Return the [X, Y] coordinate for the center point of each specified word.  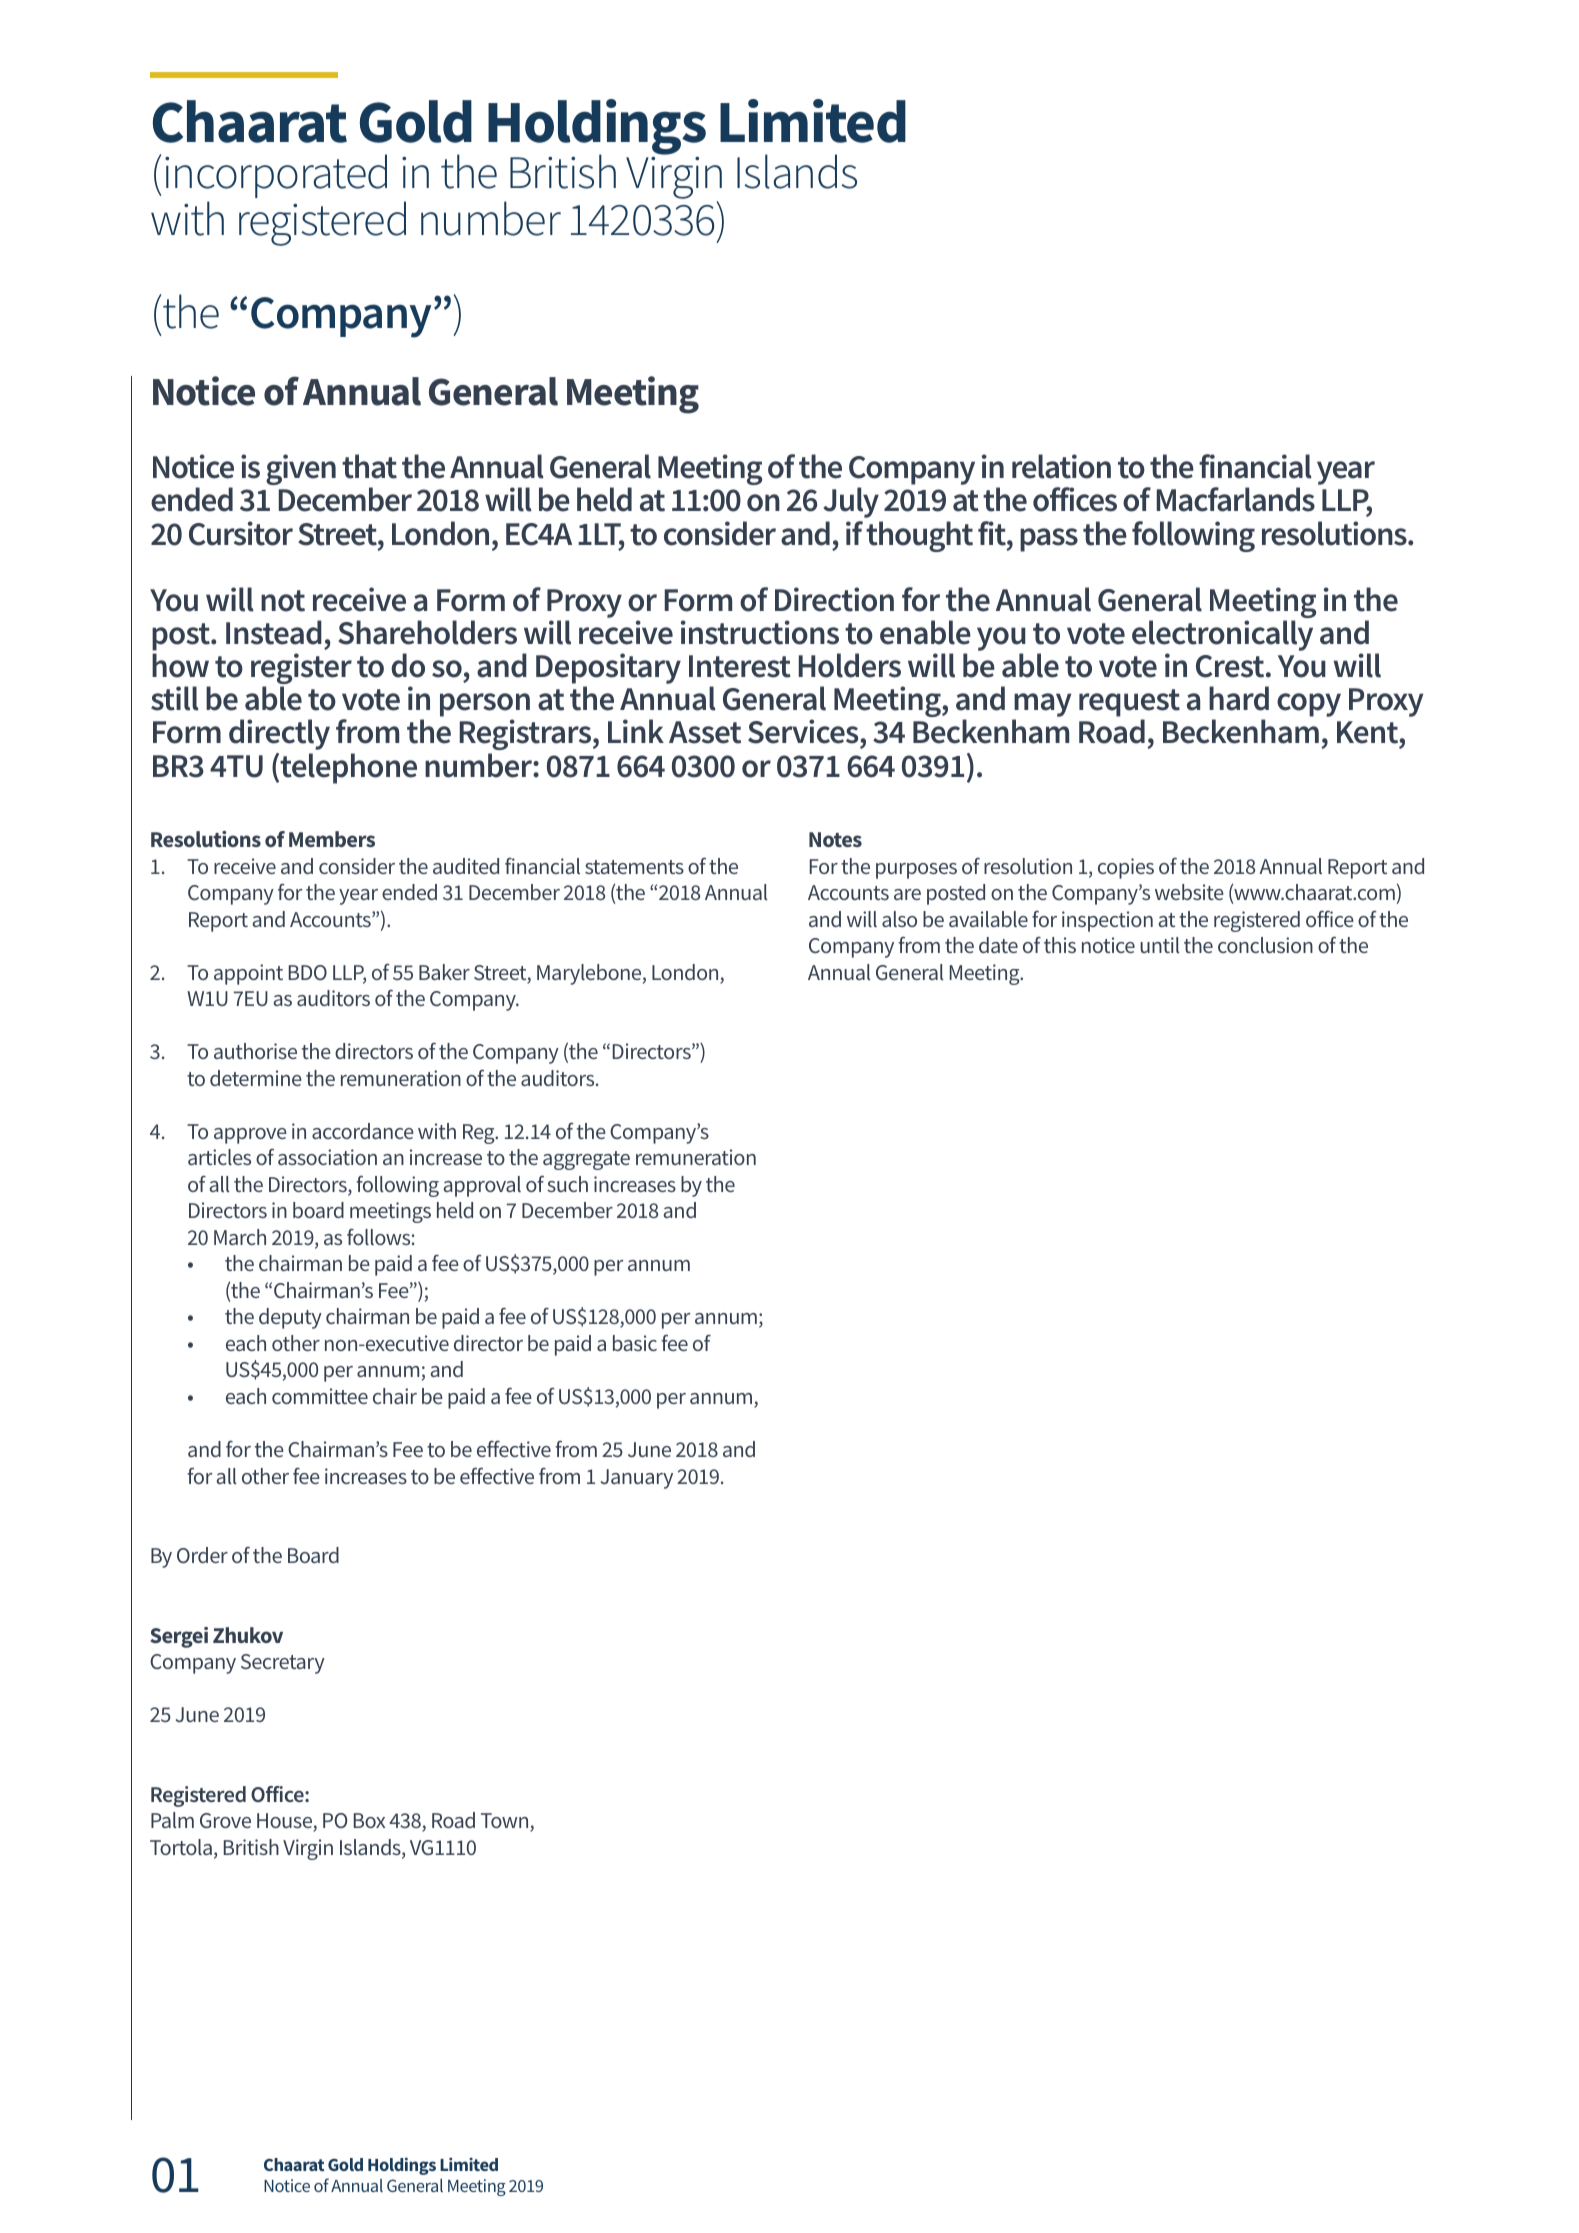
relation [1061, 466]
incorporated [276, 176]
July [851, 502]
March [240, 1237]
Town [506, 1822]
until [1160, 945]
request [1129, 704]
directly [279, 734]
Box [369, 1820]
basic [635, 1343]
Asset [705, 732]
